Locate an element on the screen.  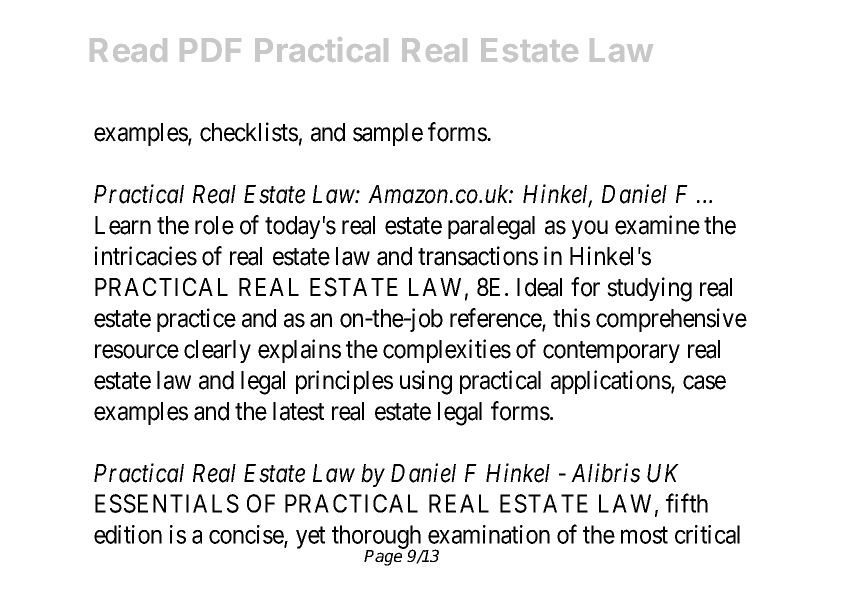
concise is located at coordinates (247, 536).
